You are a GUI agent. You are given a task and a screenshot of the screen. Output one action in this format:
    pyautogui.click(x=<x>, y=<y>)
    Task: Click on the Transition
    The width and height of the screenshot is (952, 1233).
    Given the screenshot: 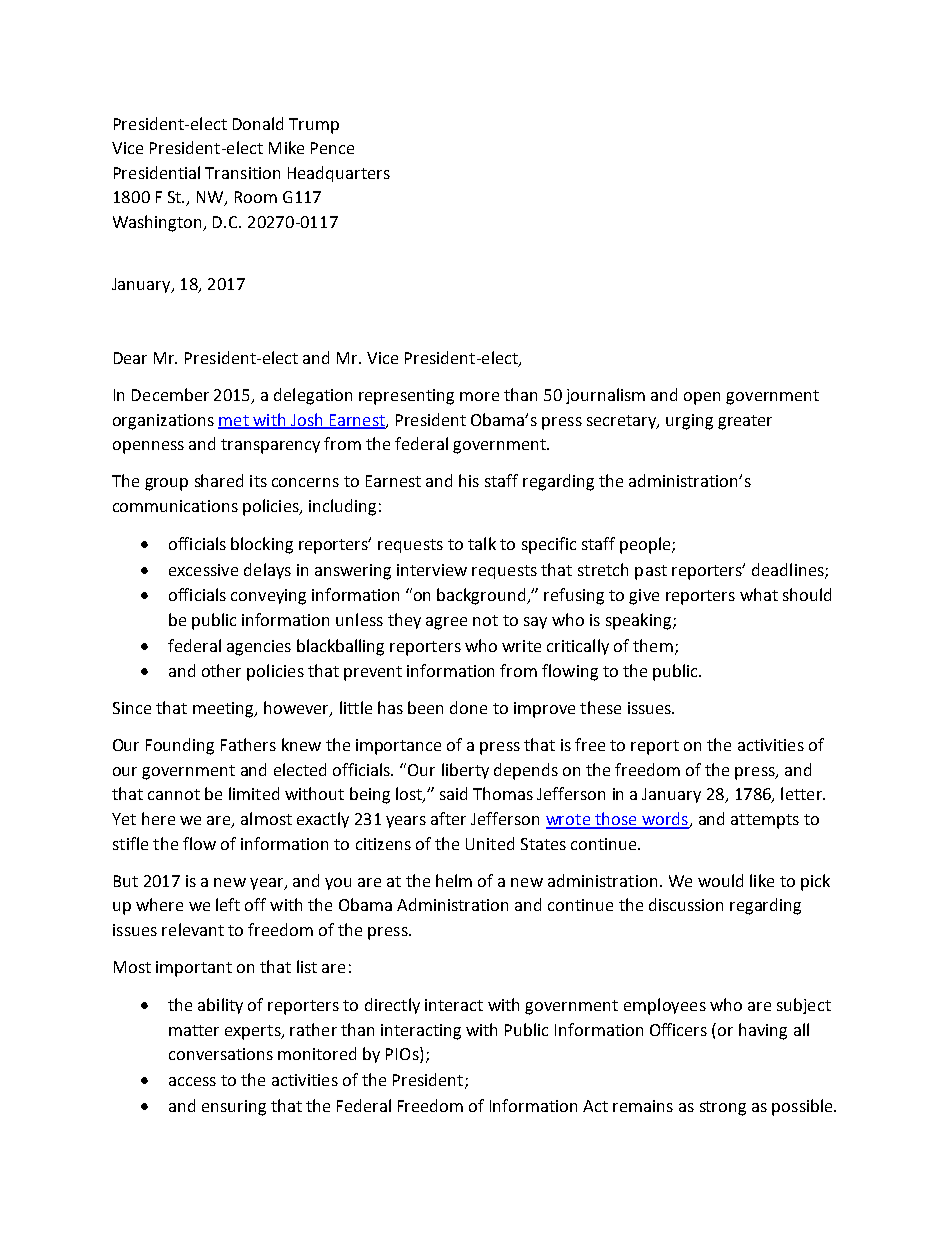 What is the action you would take?
    pyautogui.click(x=242, y=173)
